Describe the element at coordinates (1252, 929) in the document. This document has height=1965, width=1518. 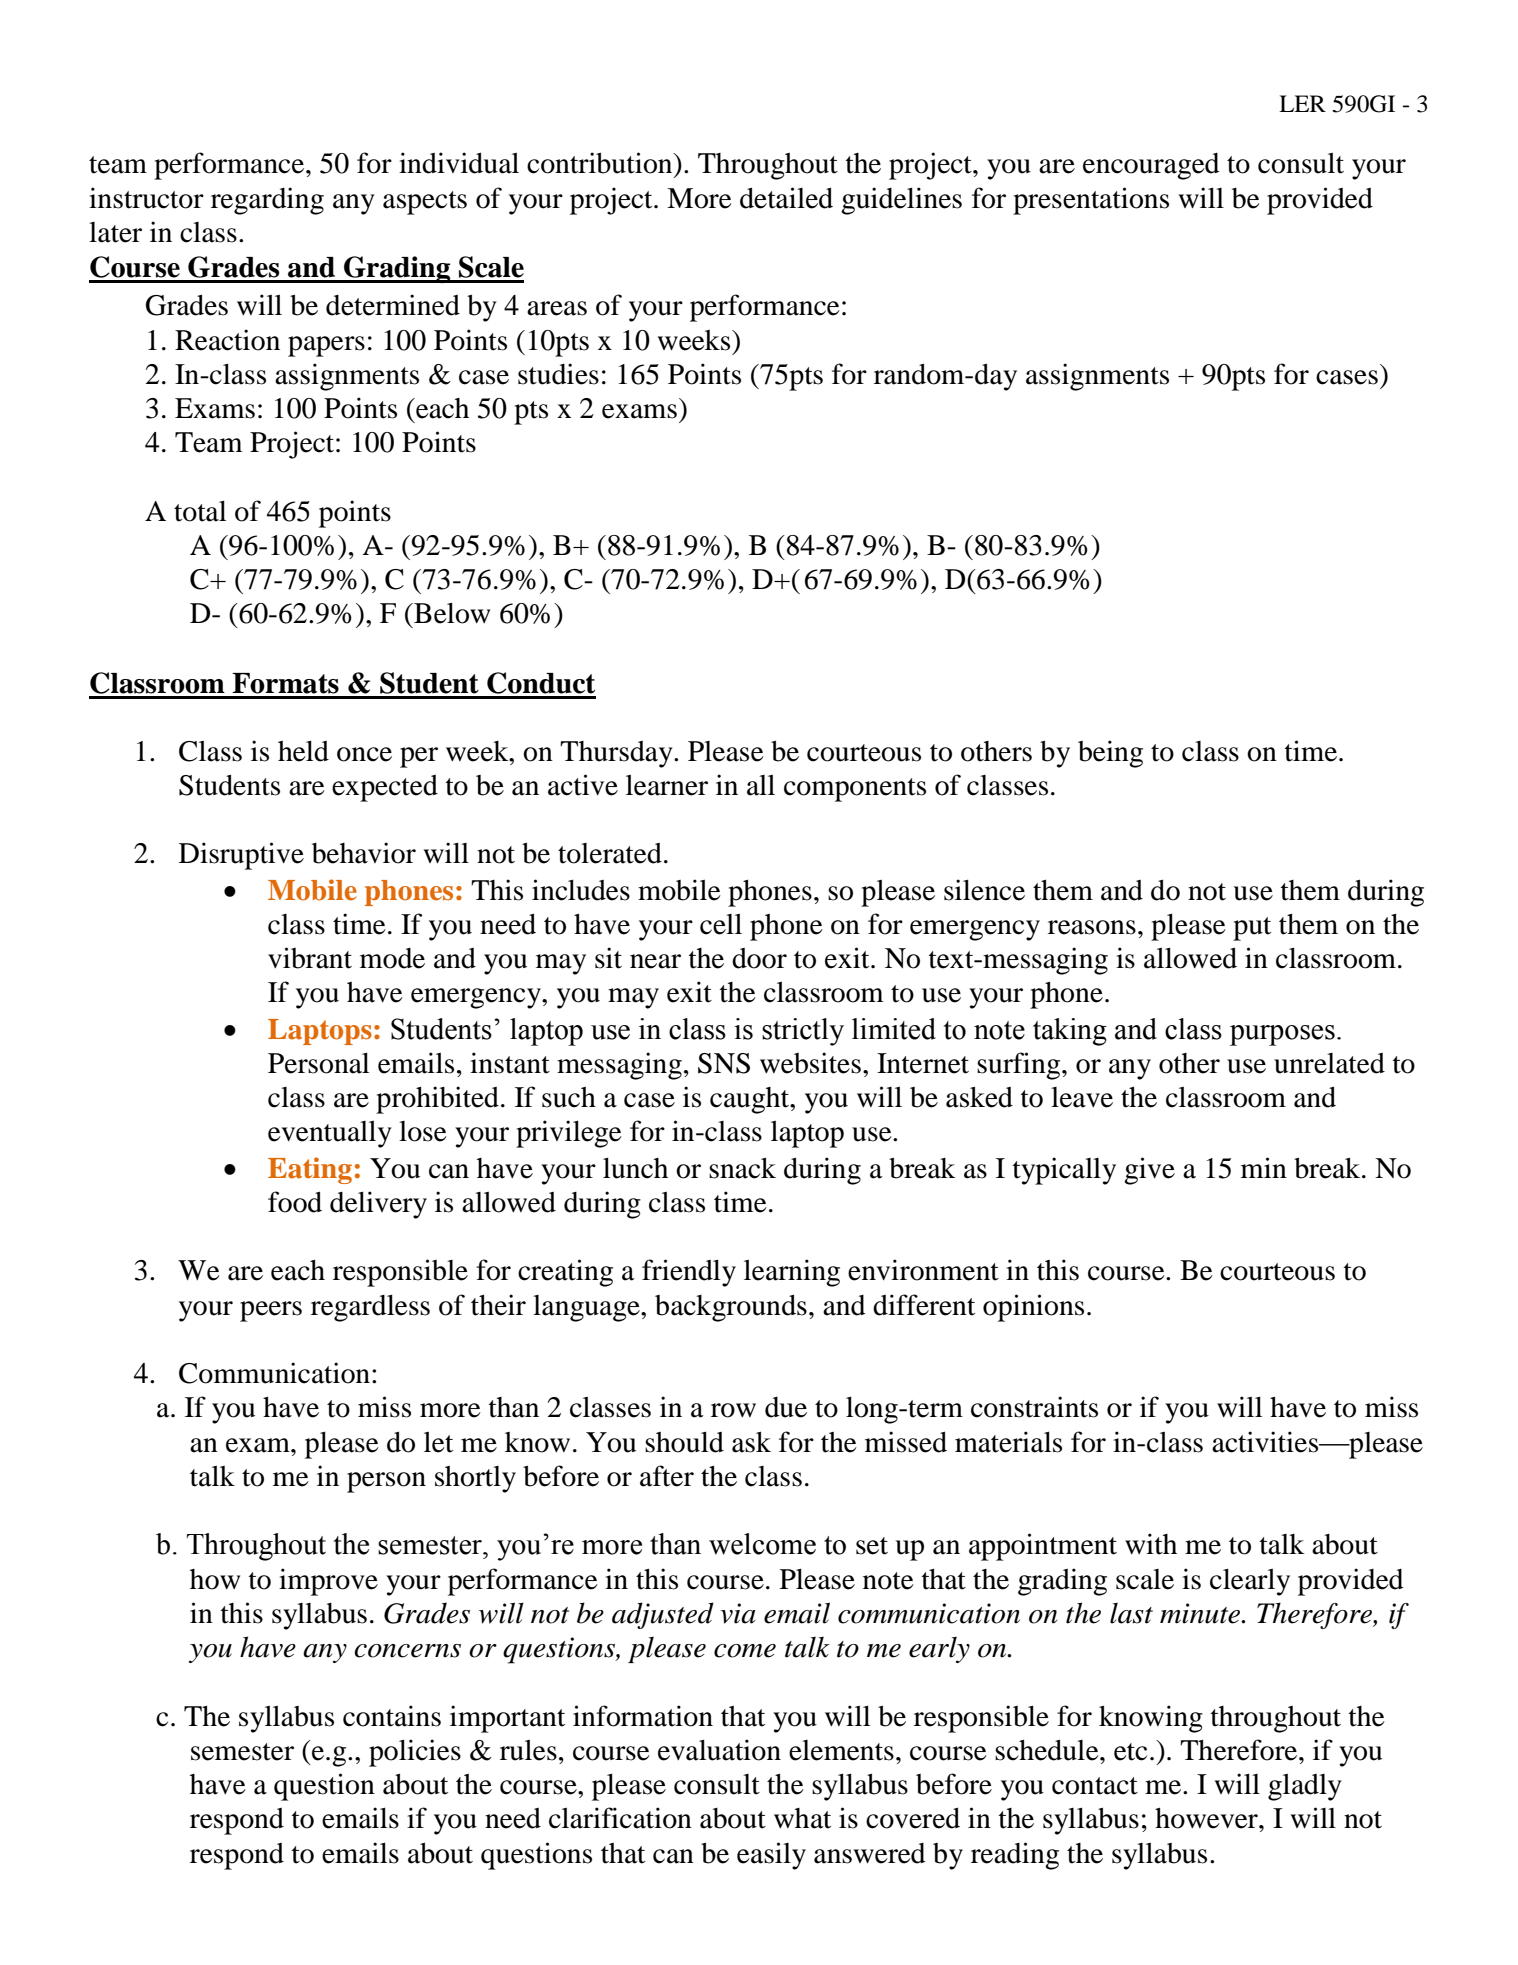
I see `put` at that location.
